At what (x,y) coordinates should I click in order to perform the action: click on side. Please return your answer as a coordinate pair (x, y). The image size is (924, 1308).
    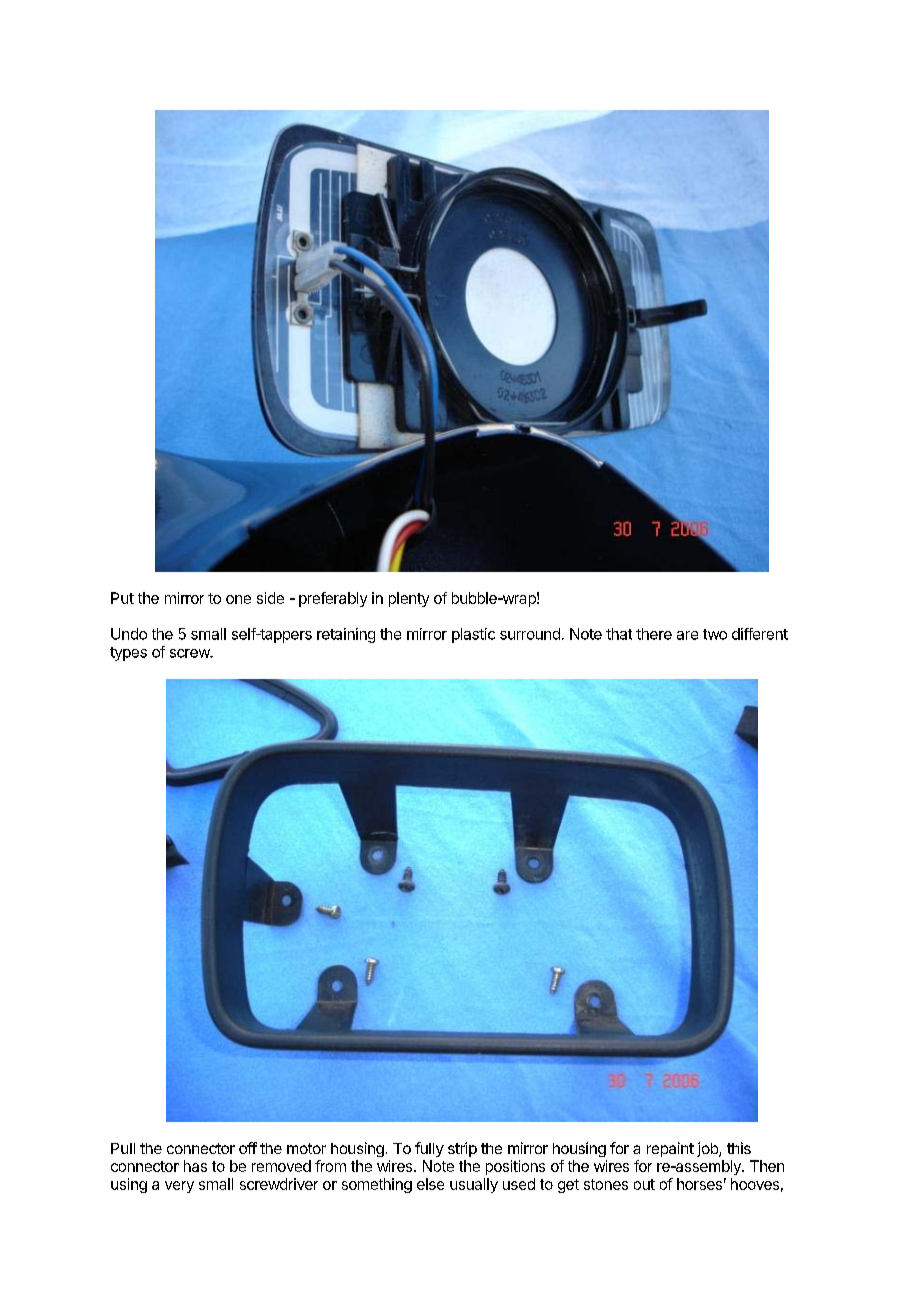
    Looking at the image, I should click on (270, 598).
